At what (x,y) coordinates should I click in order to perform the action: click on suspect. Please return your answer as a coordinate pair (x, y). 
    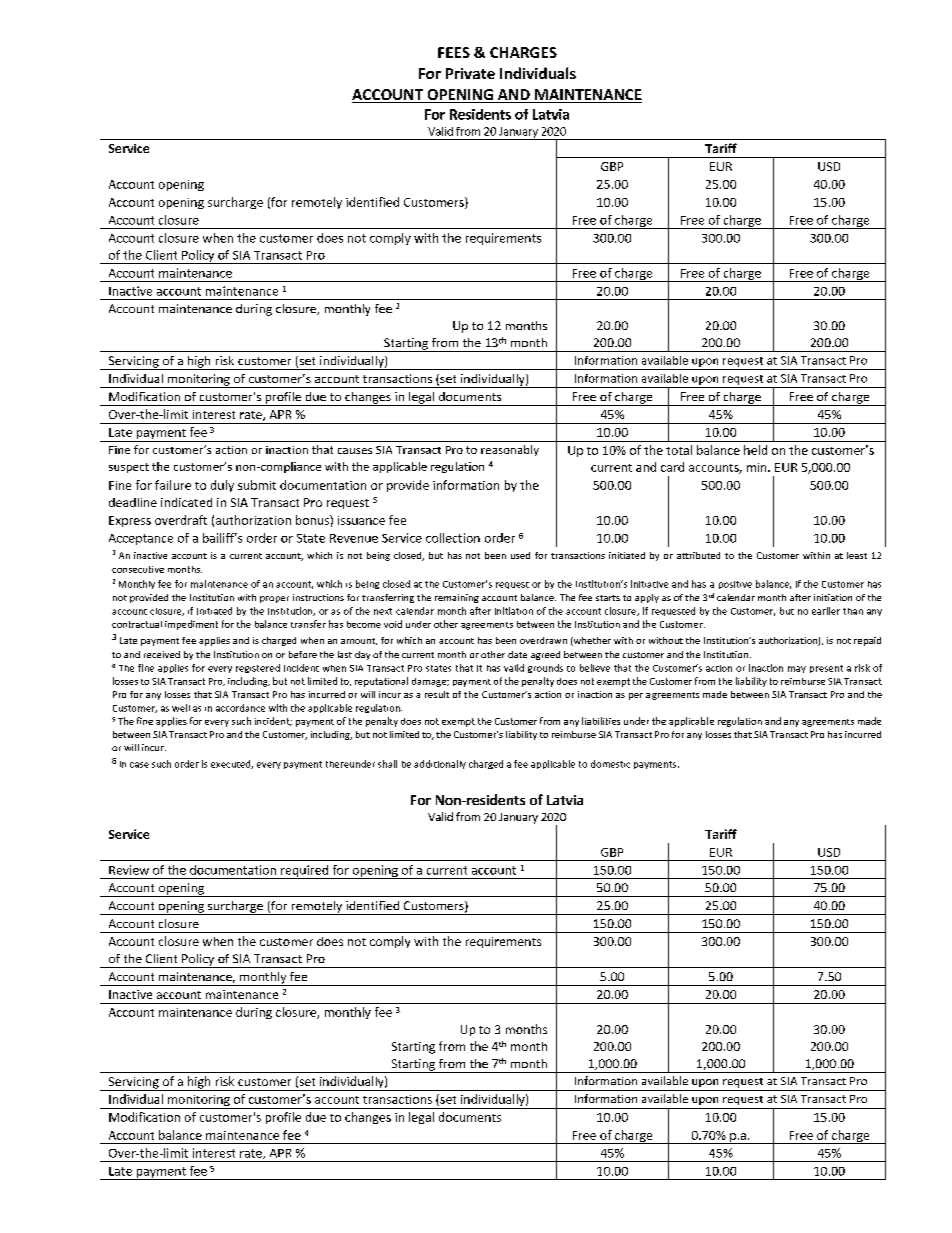
    Looking at the image, I should click on (129, 468).
